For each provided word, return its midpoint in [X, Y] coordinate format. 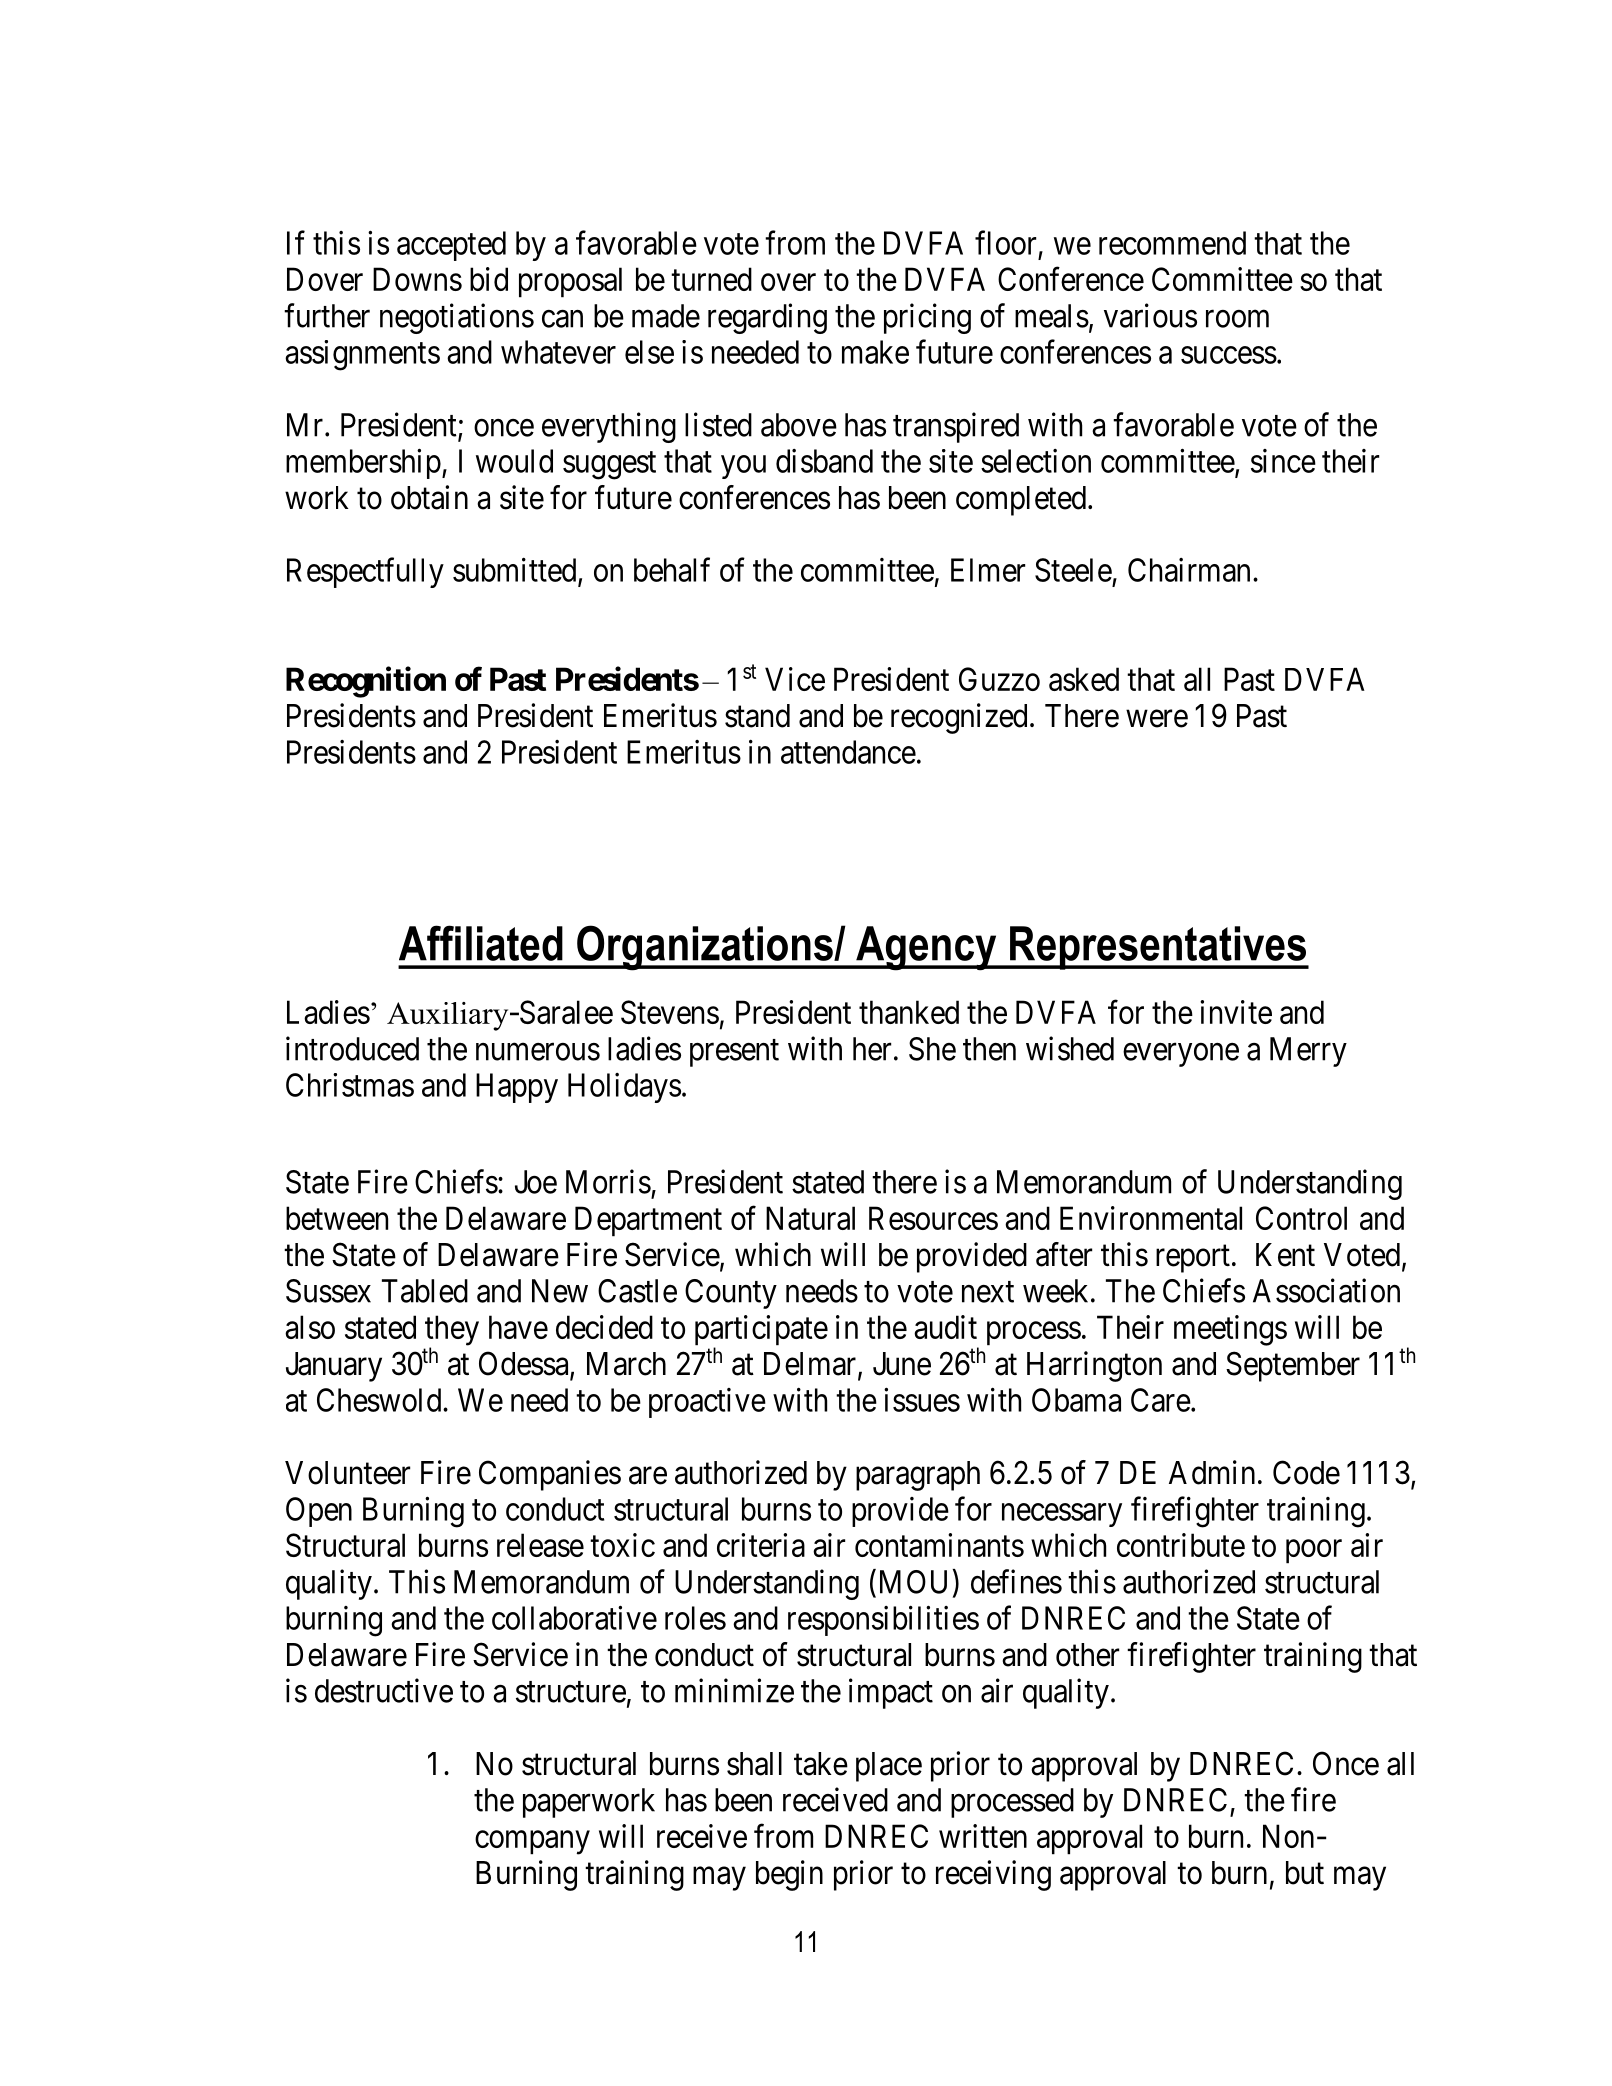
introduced [352, 1048]
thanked [909, 1012]
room [1237, 319]
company [532, 1843]
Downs [417, 279]
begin [789, 1875]
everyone [1181, 1055]
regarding [767, 318]
